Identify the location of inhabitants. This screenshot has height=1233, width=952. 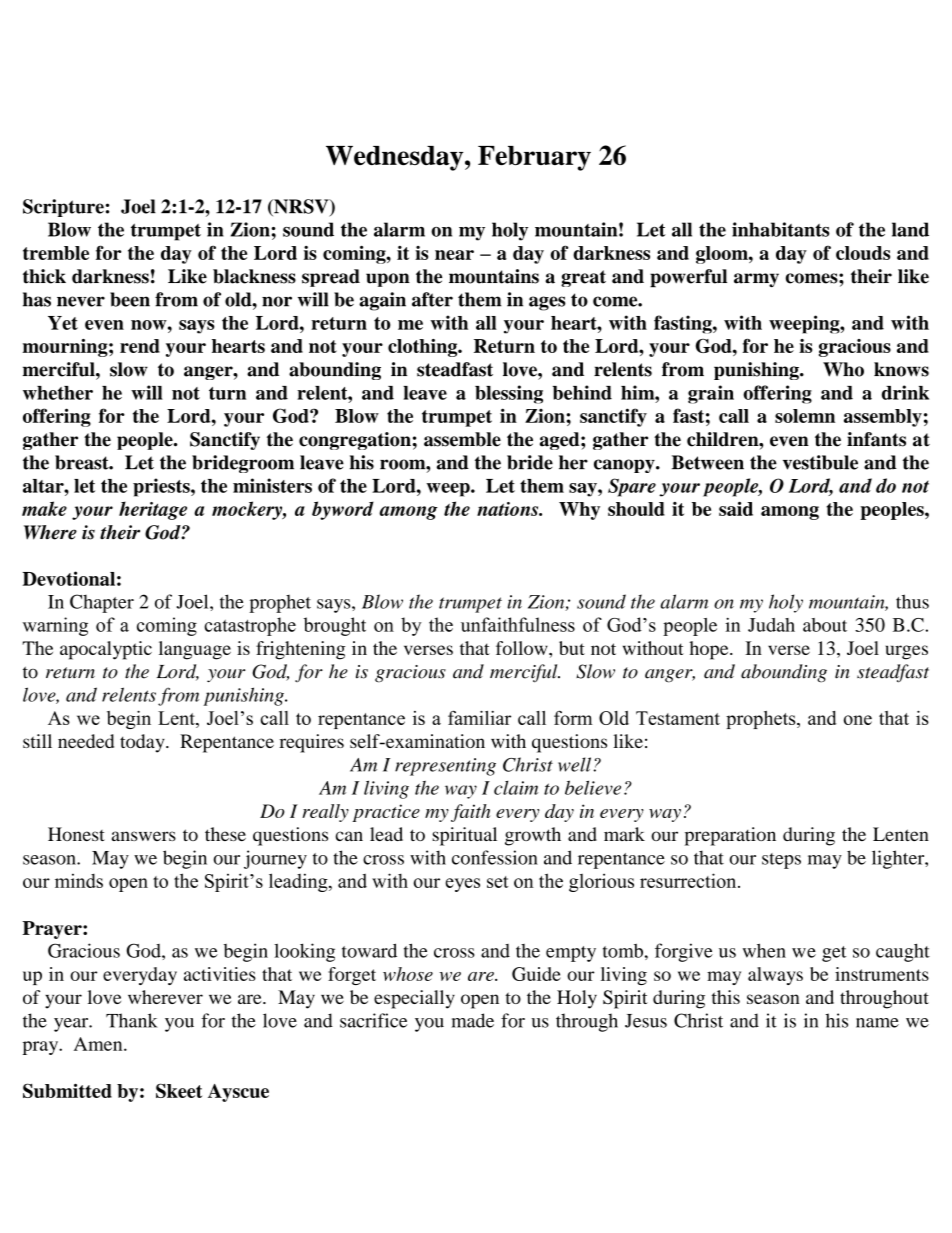
(780, 229).
